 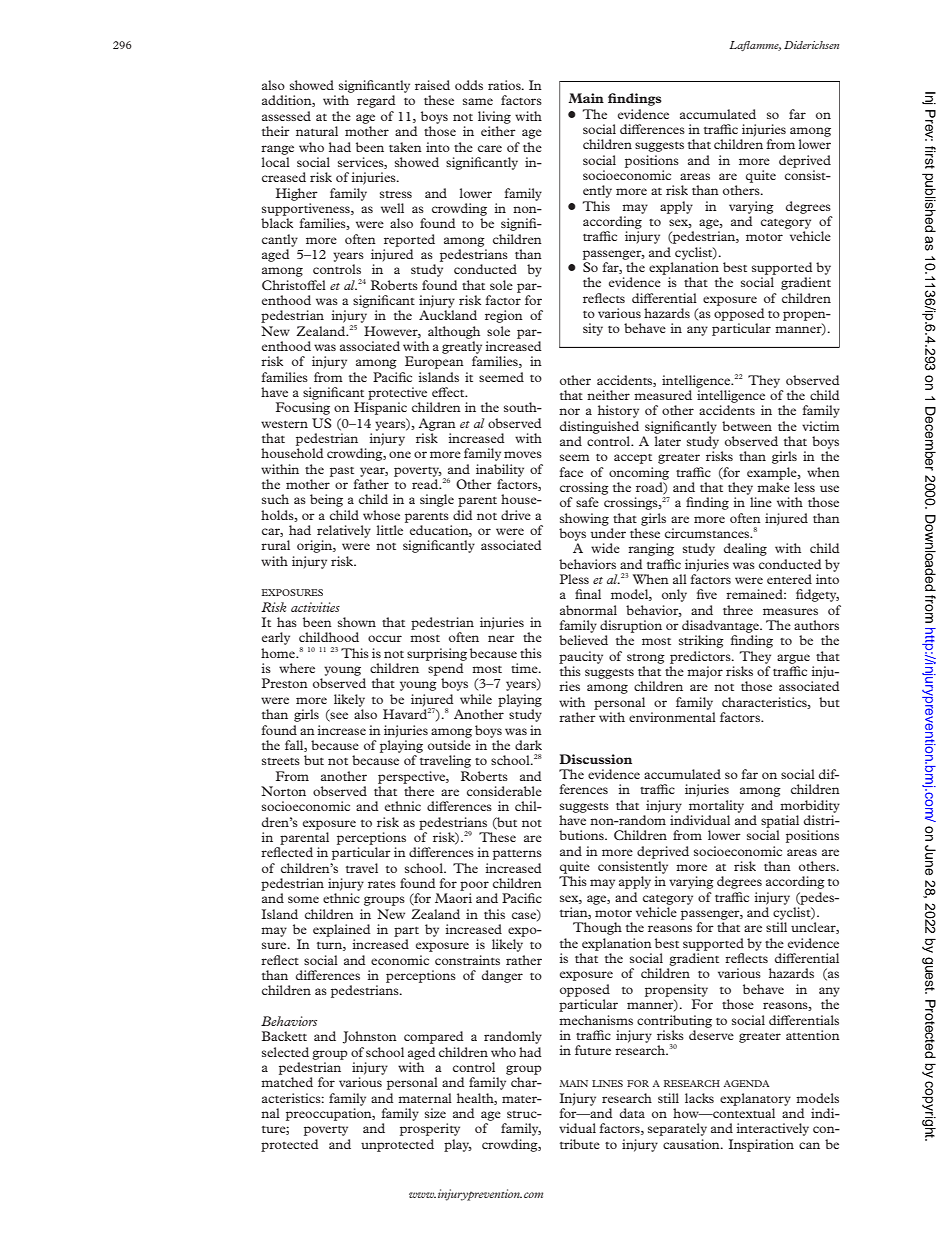 What do you see at coordinates (517, 855) in the screenshot?
I see `patterns` at bounding box center [517, 855].
